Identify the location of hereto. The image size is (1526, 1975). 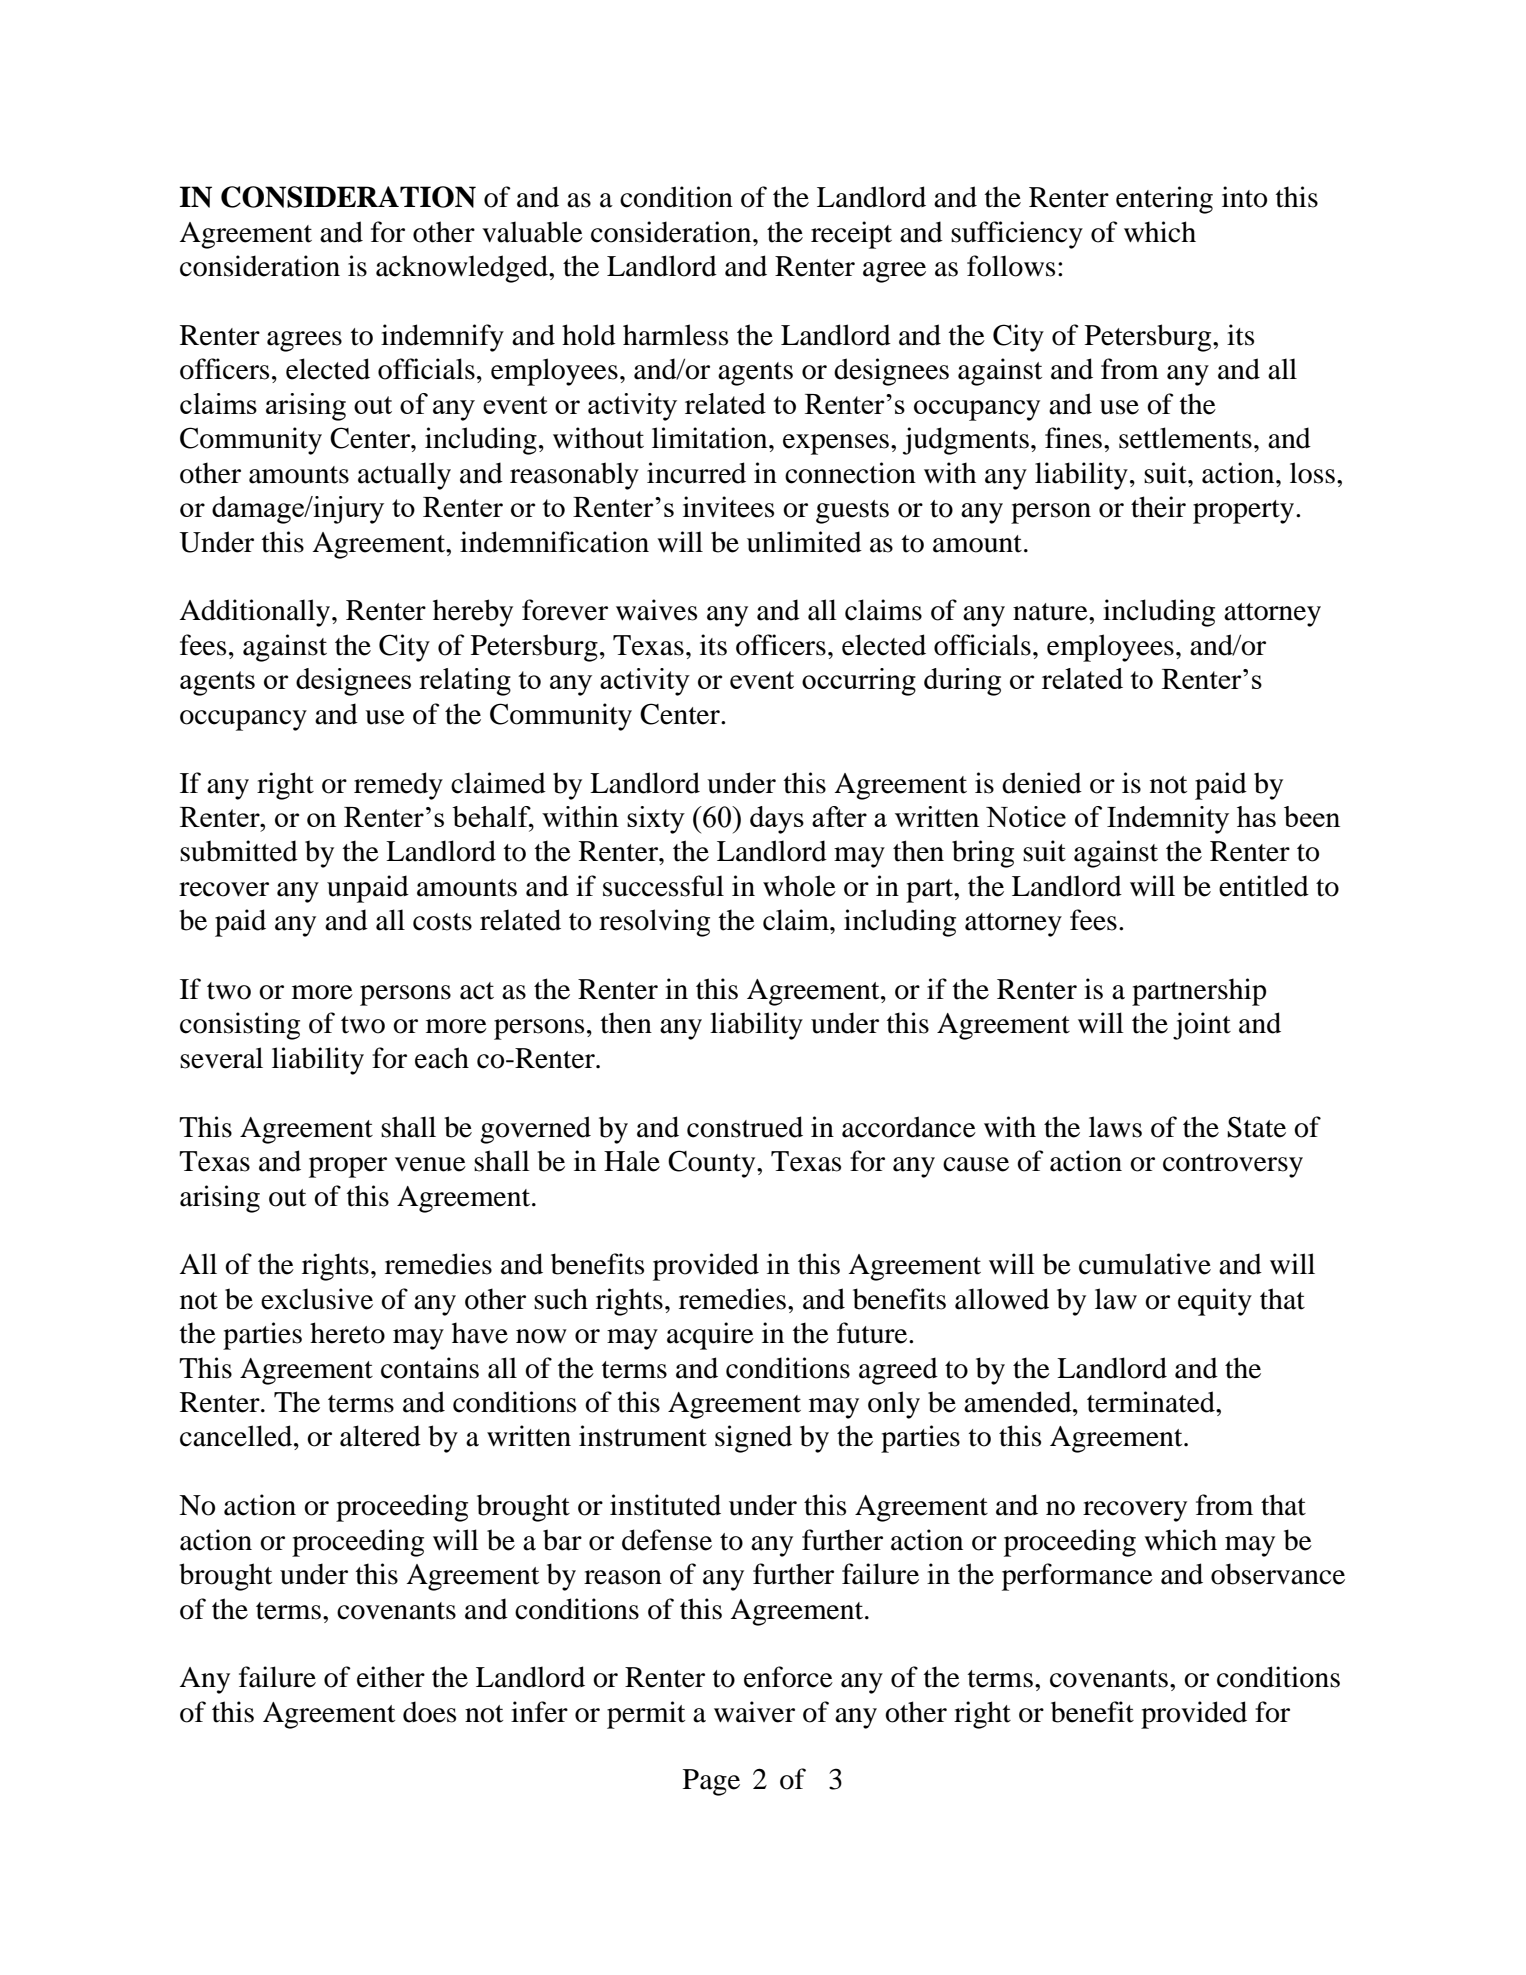
(347, 1333).
